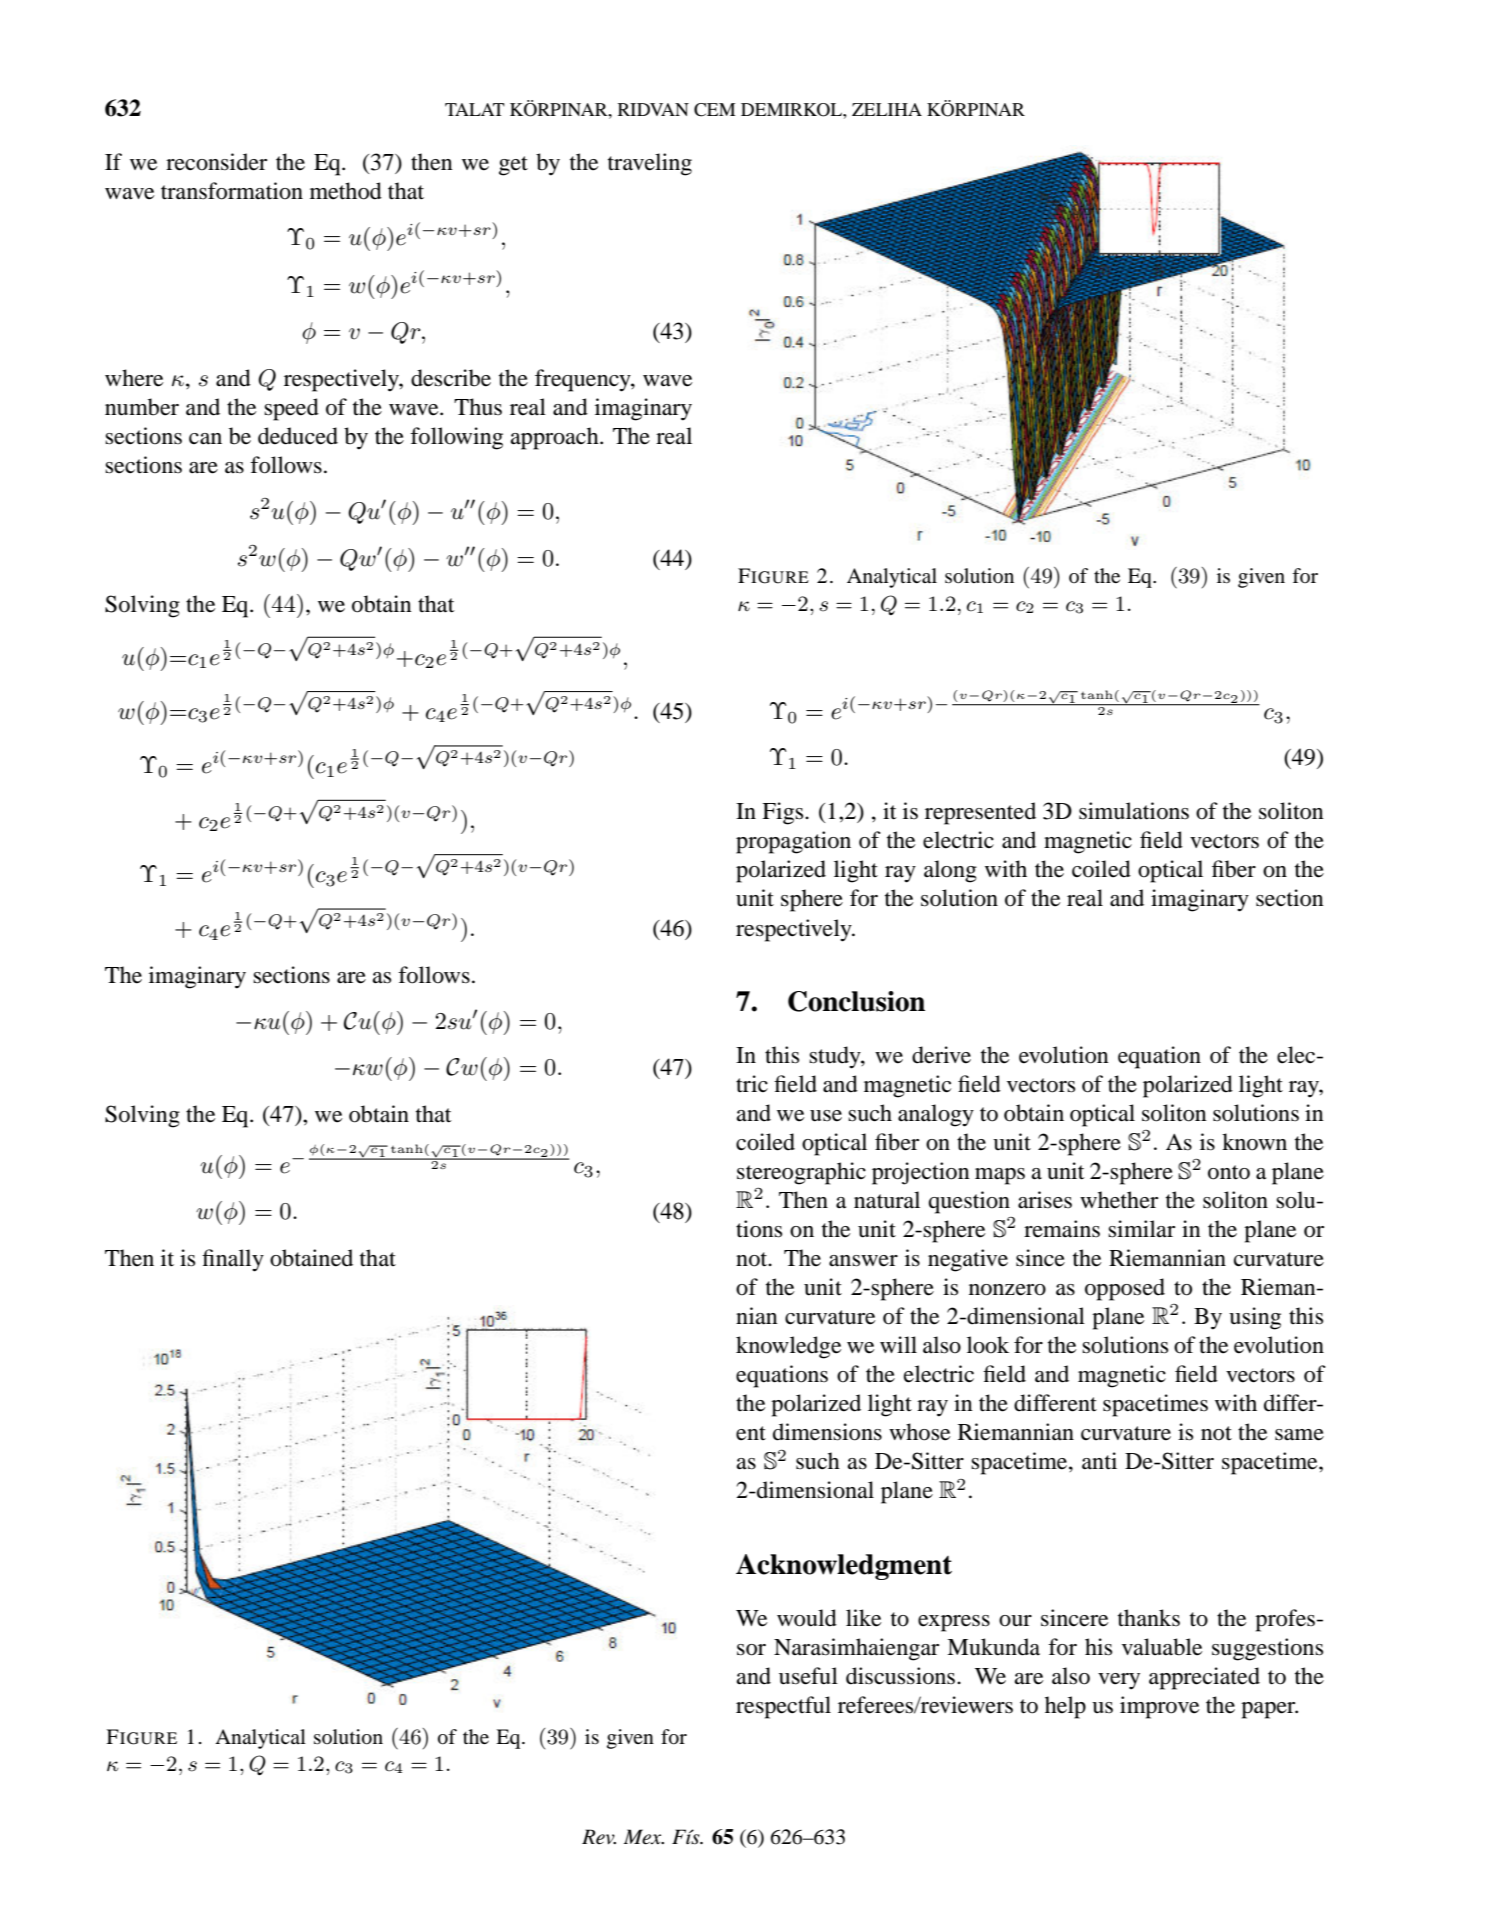  Describe the element at coordinates (644, 1837) in the screenshot. I see `Mex` at that location.
